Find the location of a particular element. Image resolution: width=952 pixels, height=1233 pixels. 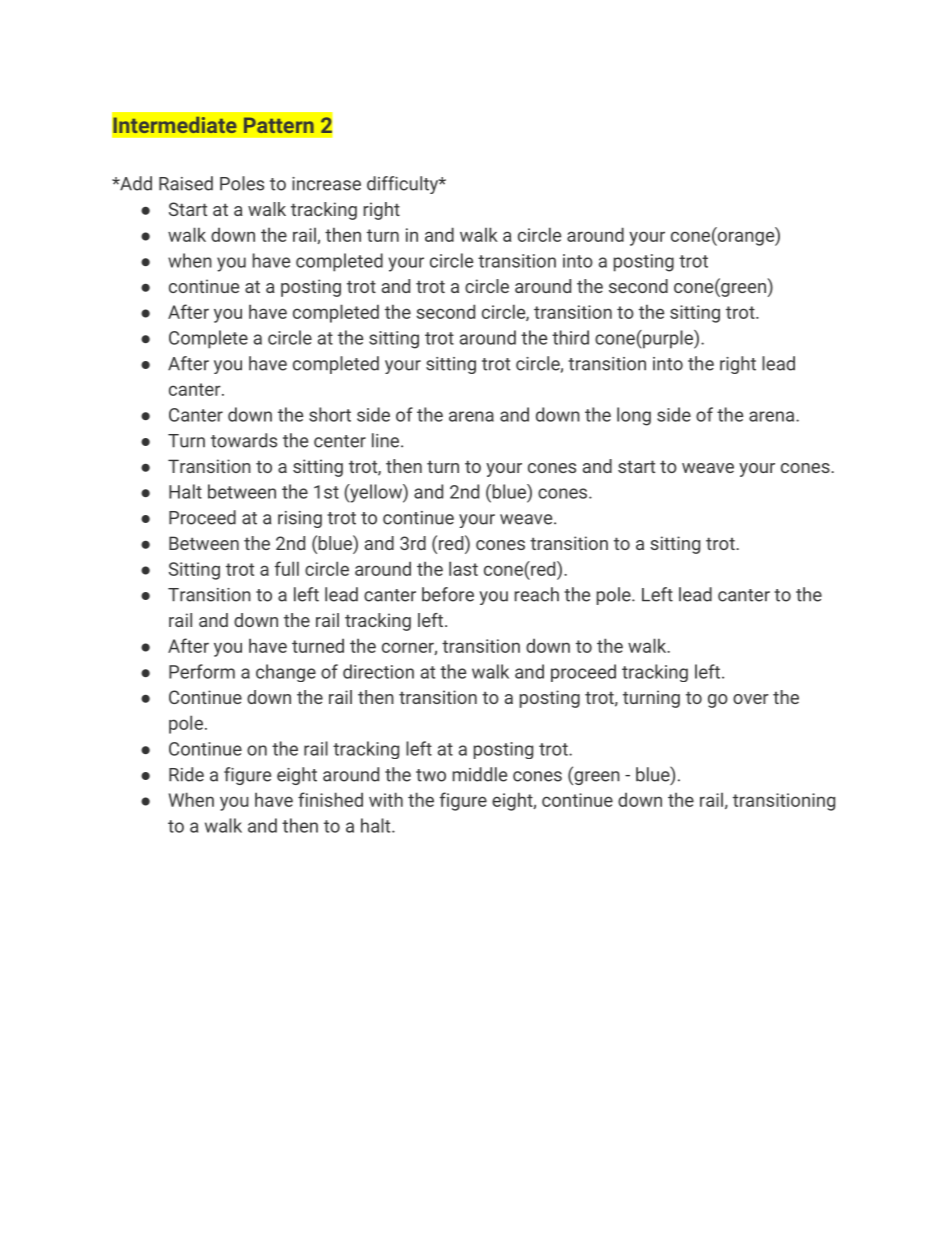

Ride is located at coordinates (186, 774).
